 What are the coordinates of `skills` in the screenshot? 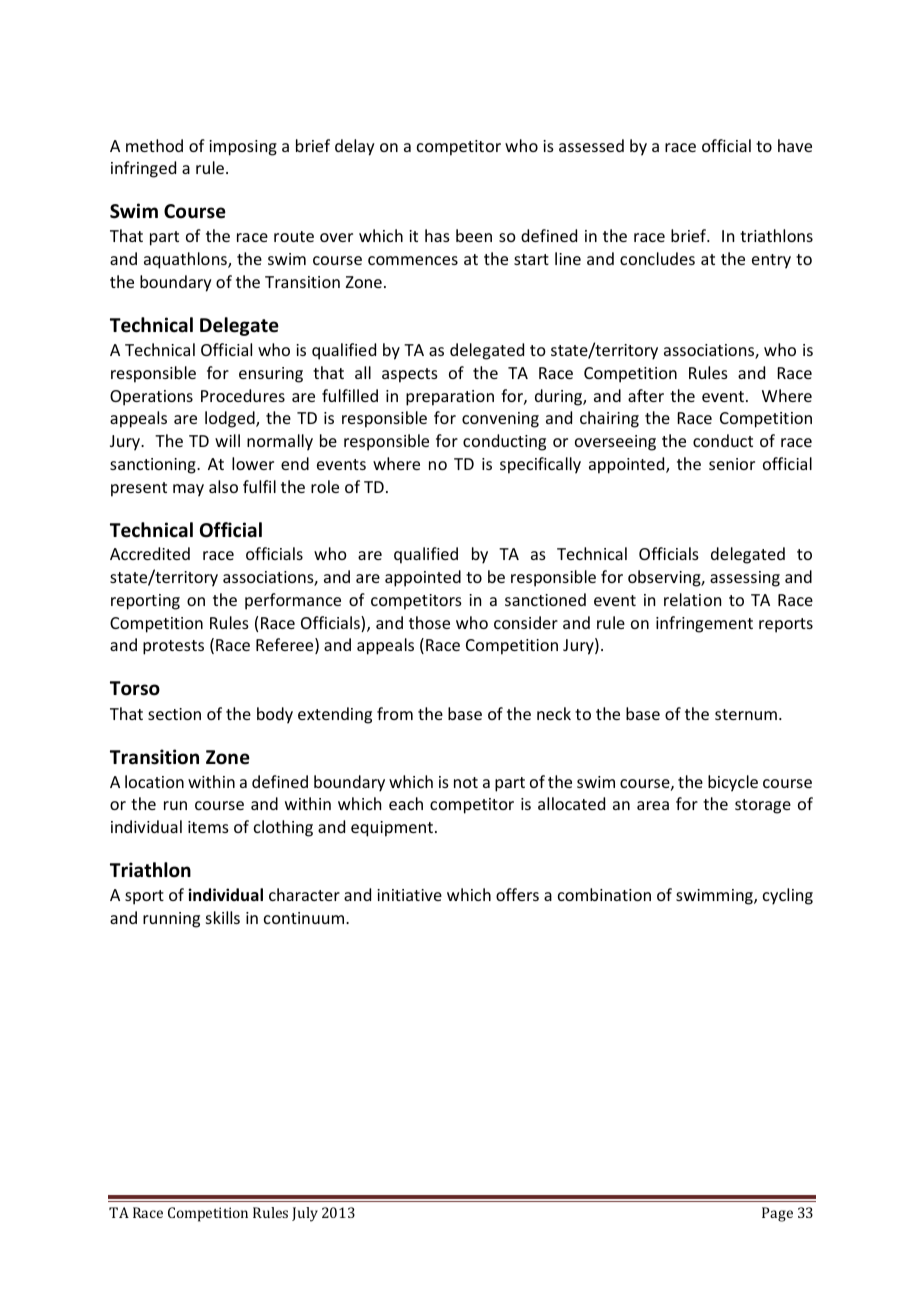 It's located at (223, 917).
